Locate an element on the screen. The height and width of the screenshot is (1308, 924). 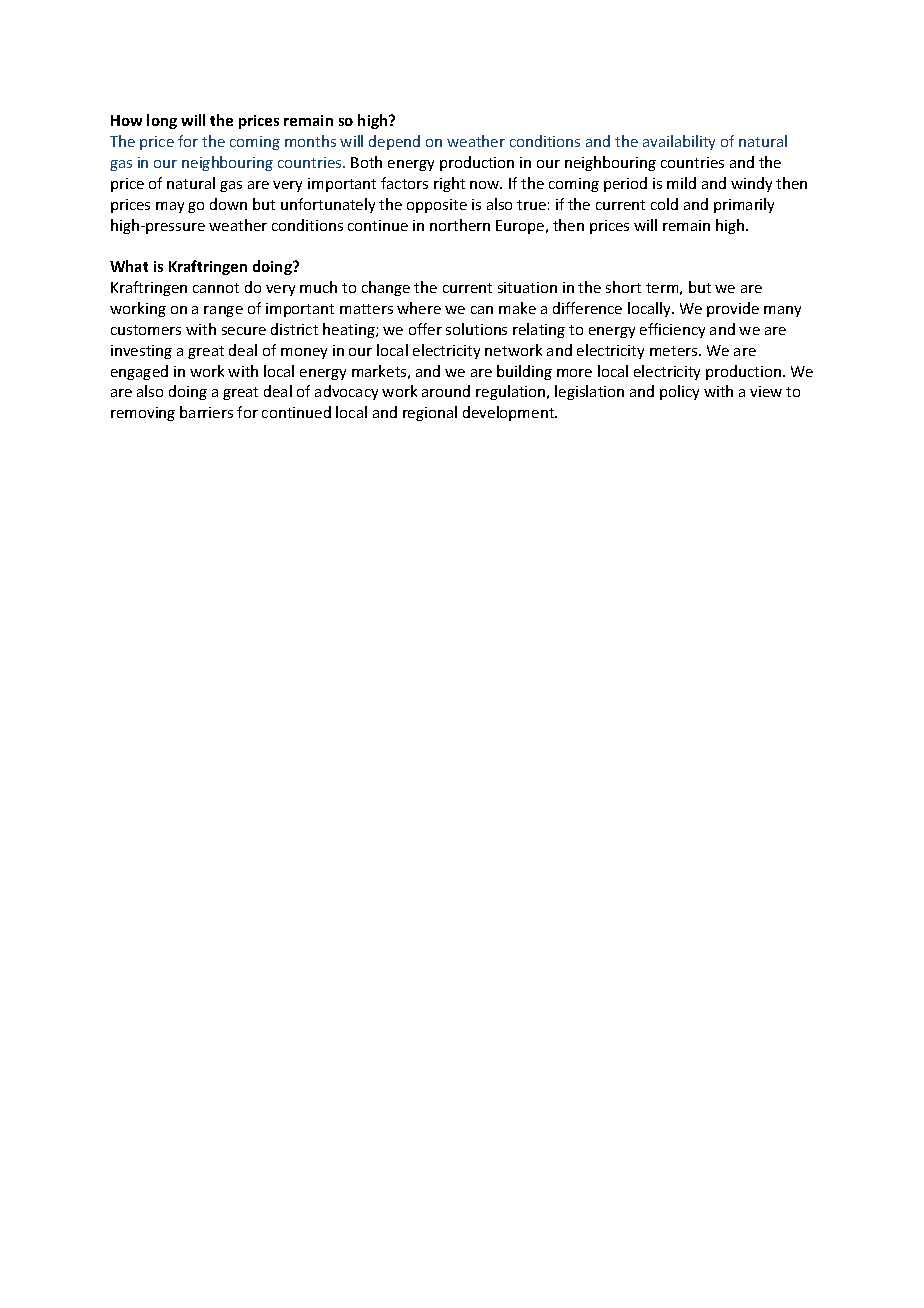
primarily is located at coordinates (744, 205).
